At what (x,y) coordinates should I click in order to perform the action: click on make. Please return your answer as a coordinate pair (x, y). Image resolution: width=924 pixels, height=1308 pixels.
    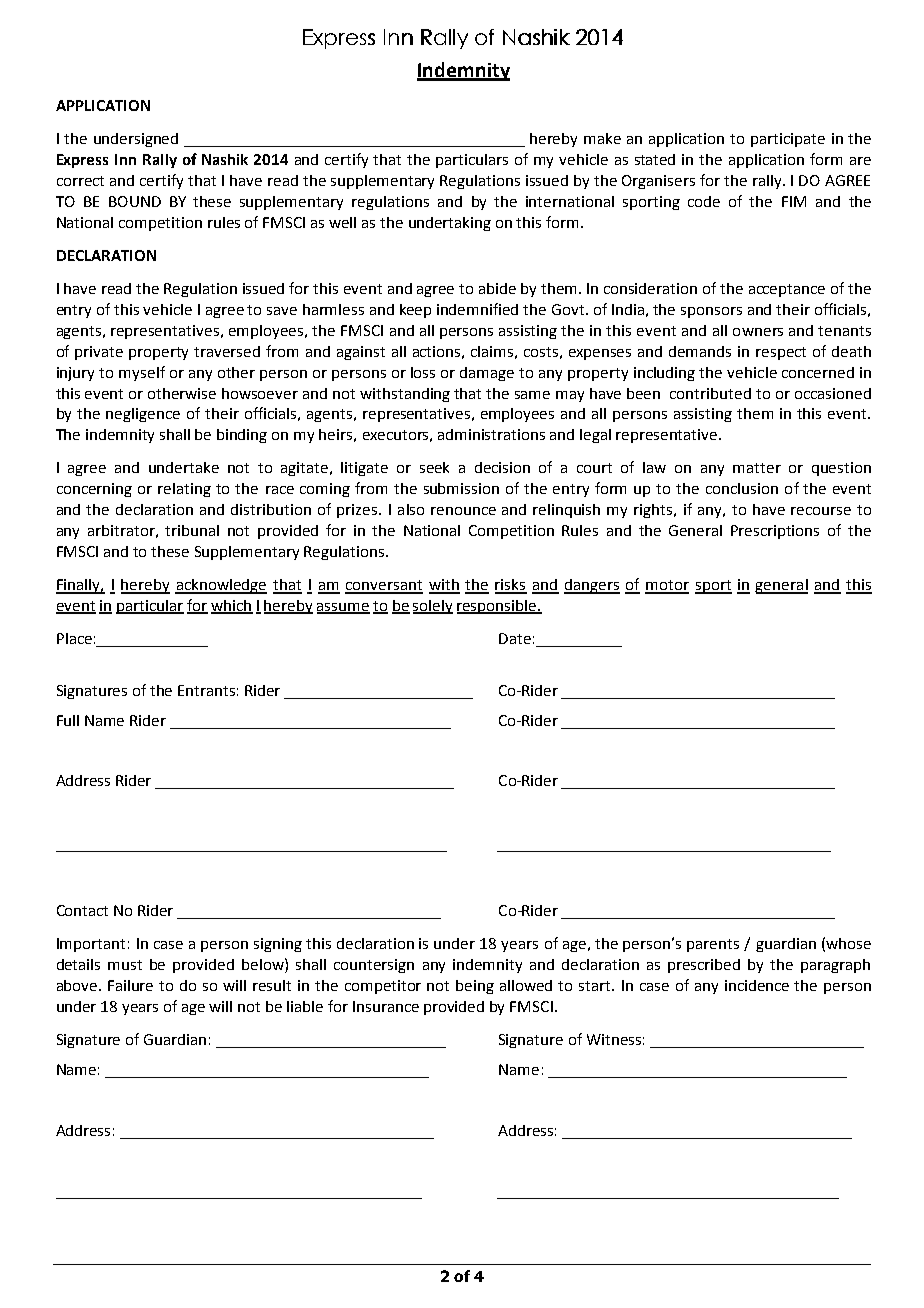
    Looking at the image, I should click on (602, 138).
